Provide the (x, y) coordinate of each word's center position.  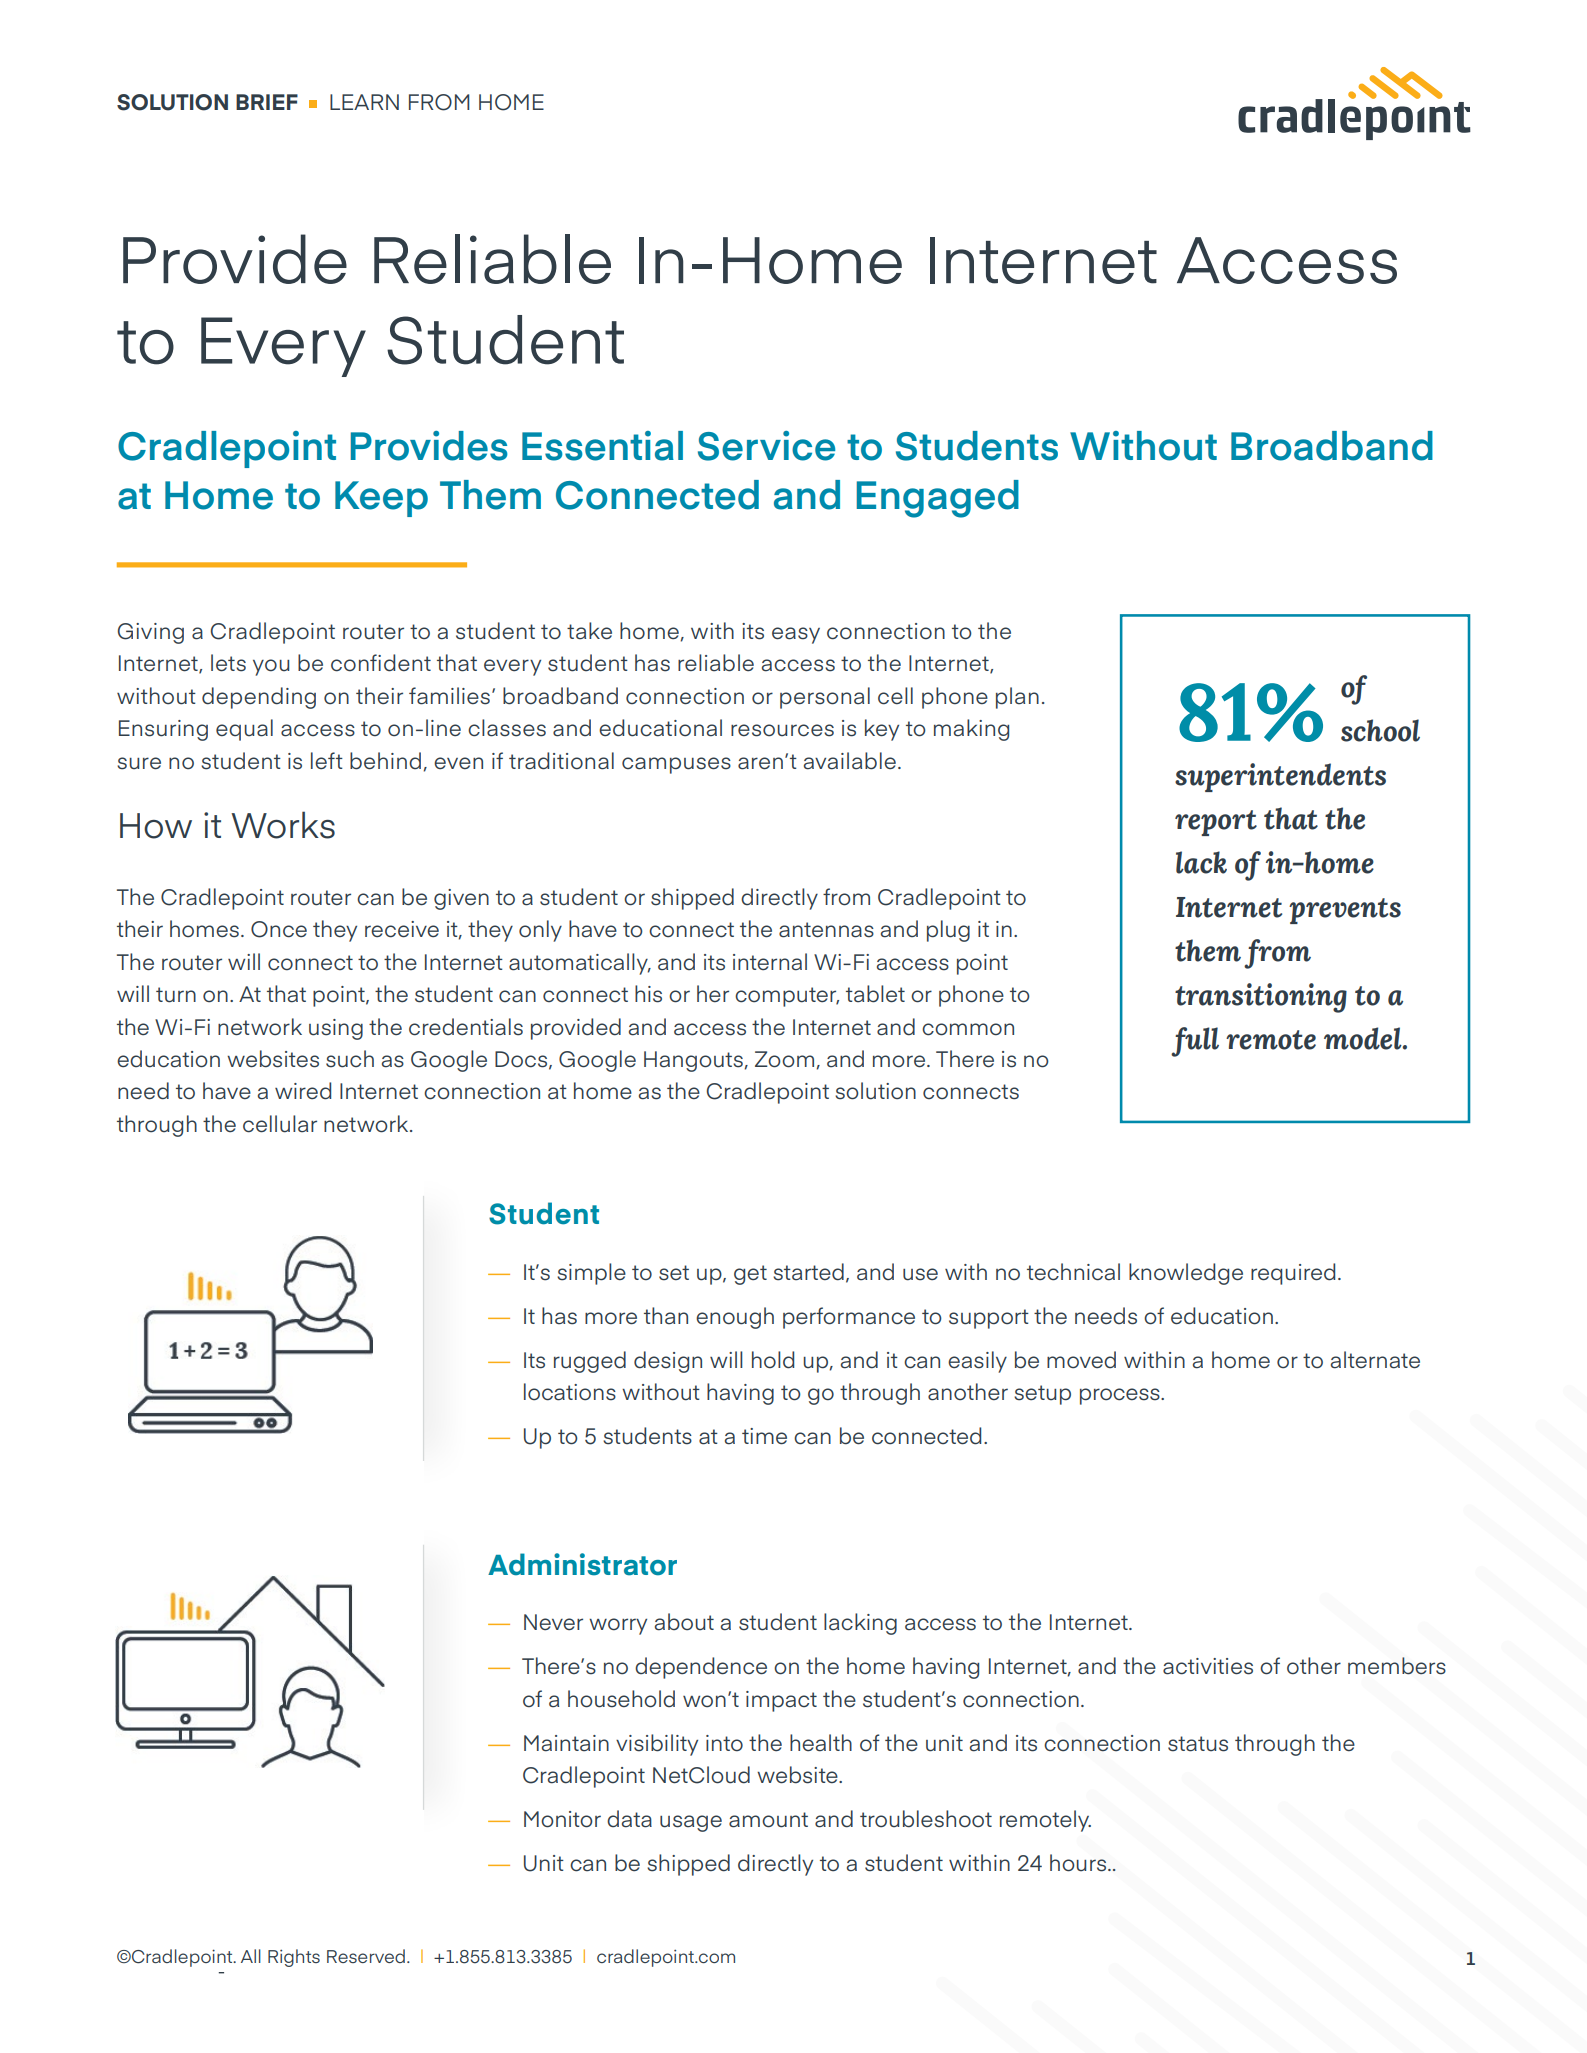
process (1121, 1396)
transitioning (1261, 998)
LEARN (364, 102)
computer (787, 997)
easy (796, 635)
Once (279, 929)
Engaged (938, 499)
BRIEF (267, 102)
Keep (381, 499)
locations (570, 1392)
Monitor (562, 1819)
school (1380, 730)
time (764, 1436)
